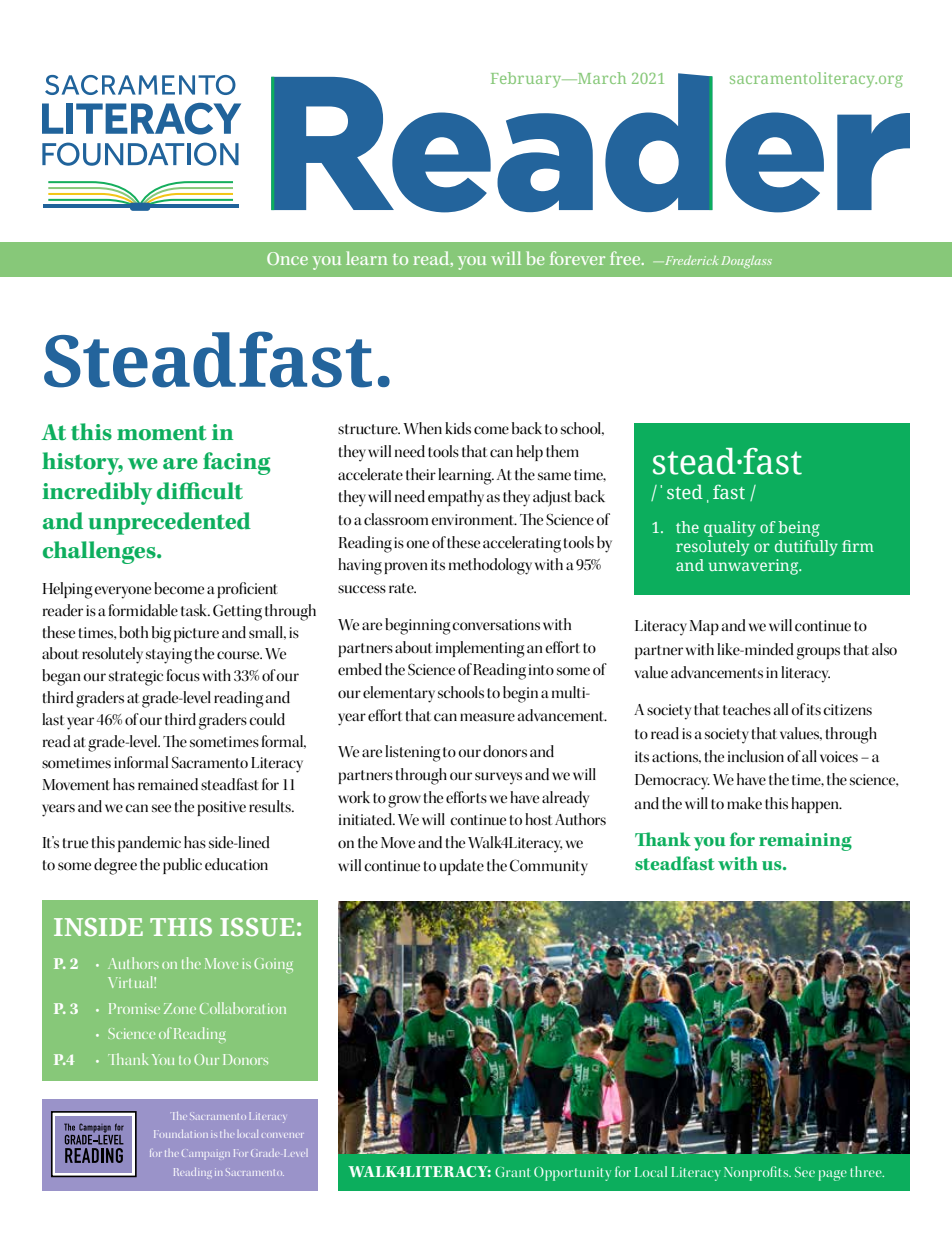 The width and height of the screenshot is (952, 1233). Describe the element at coordinates (577, 258) in the screenshot. I see `forever` at that location.
